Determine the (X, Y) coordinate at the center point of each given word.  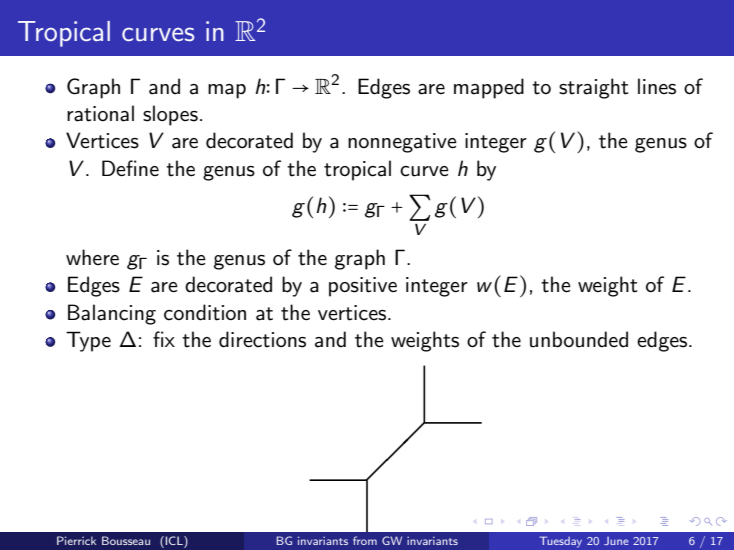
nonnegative (402, 143)
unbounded (579, 339)
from (365, 540)
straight (594, 88)
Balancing (112, 314)
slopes (170, 115)
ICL (174, 540)
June (616, 541)
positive (363, 287)
